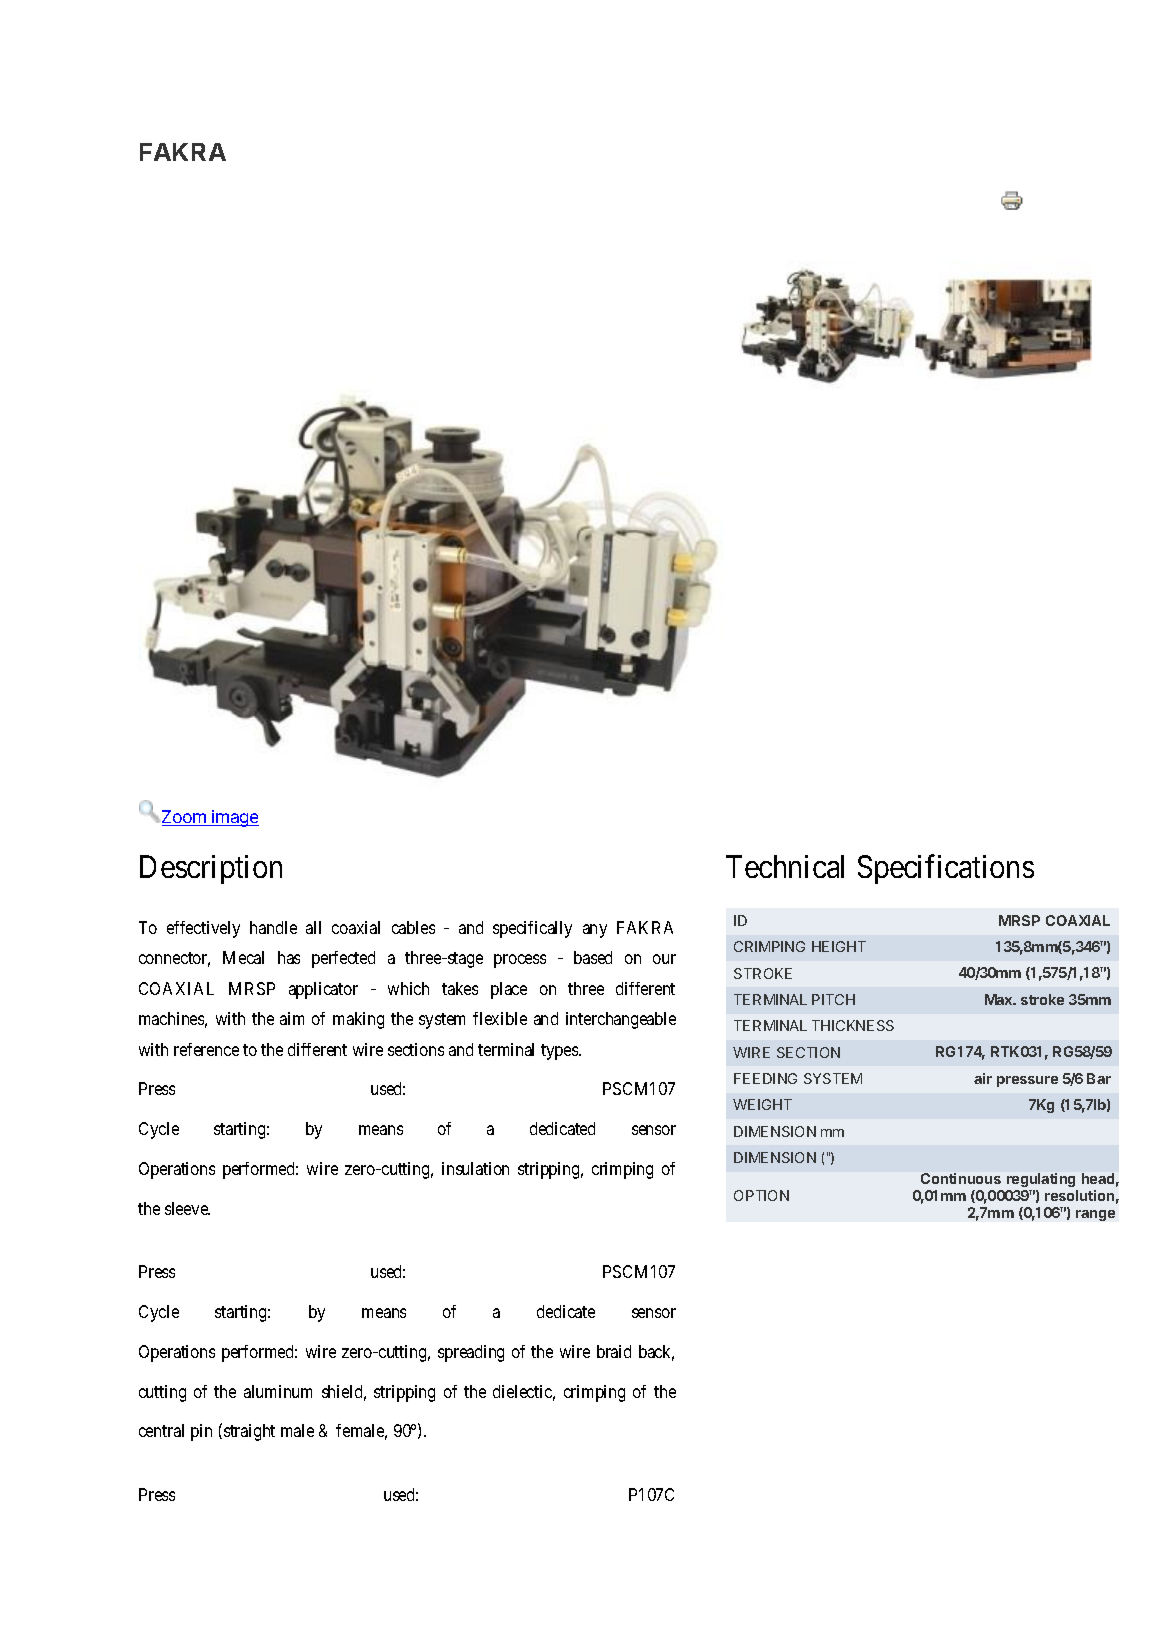 The width and height of the screenshot is (1162, 1643). What do you see at coordinates (785, 866) in the screenshot?
I see `Technical` at bounding box center [785, 866].
